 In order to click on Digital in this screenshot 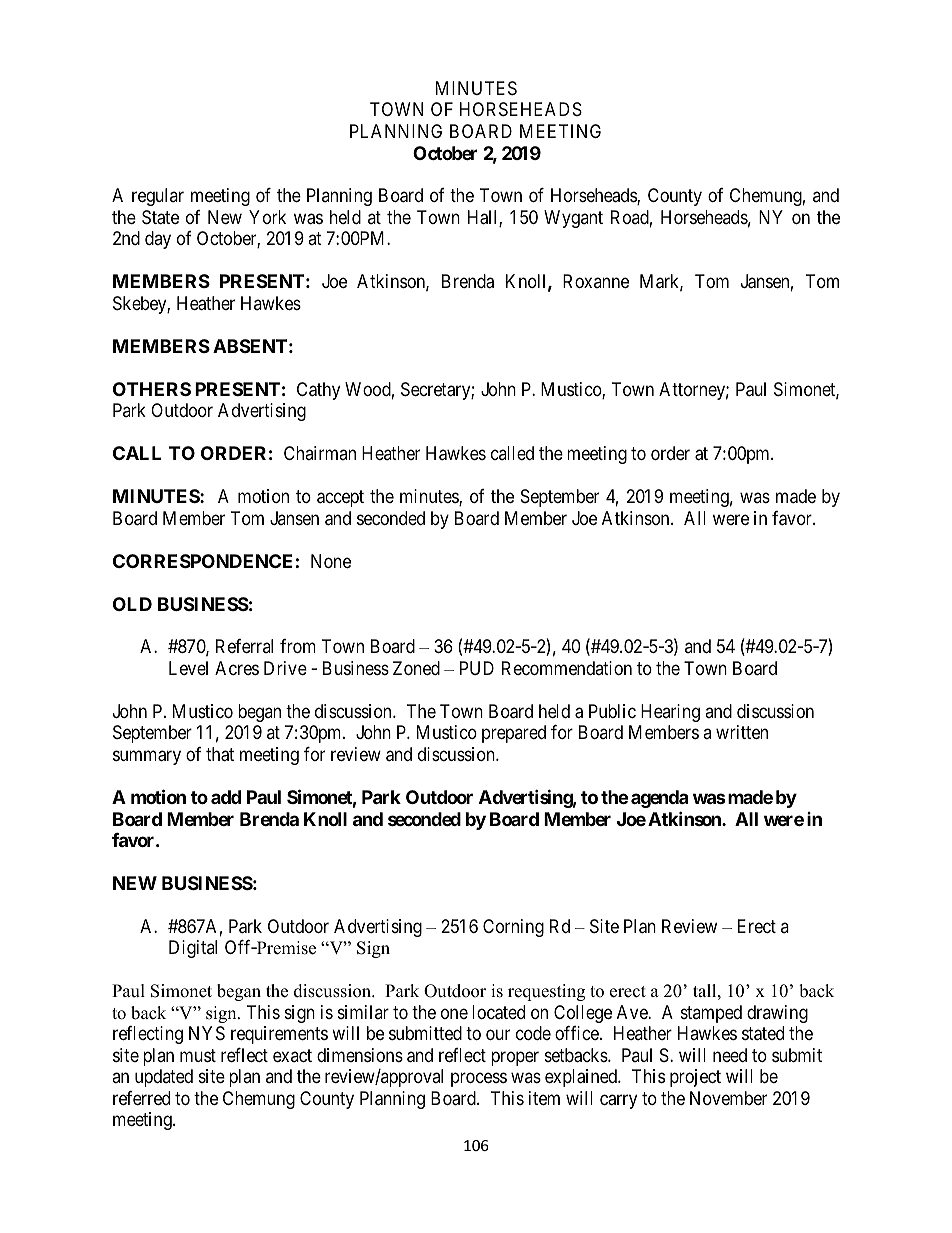, I will do `click(193, 949)`.
